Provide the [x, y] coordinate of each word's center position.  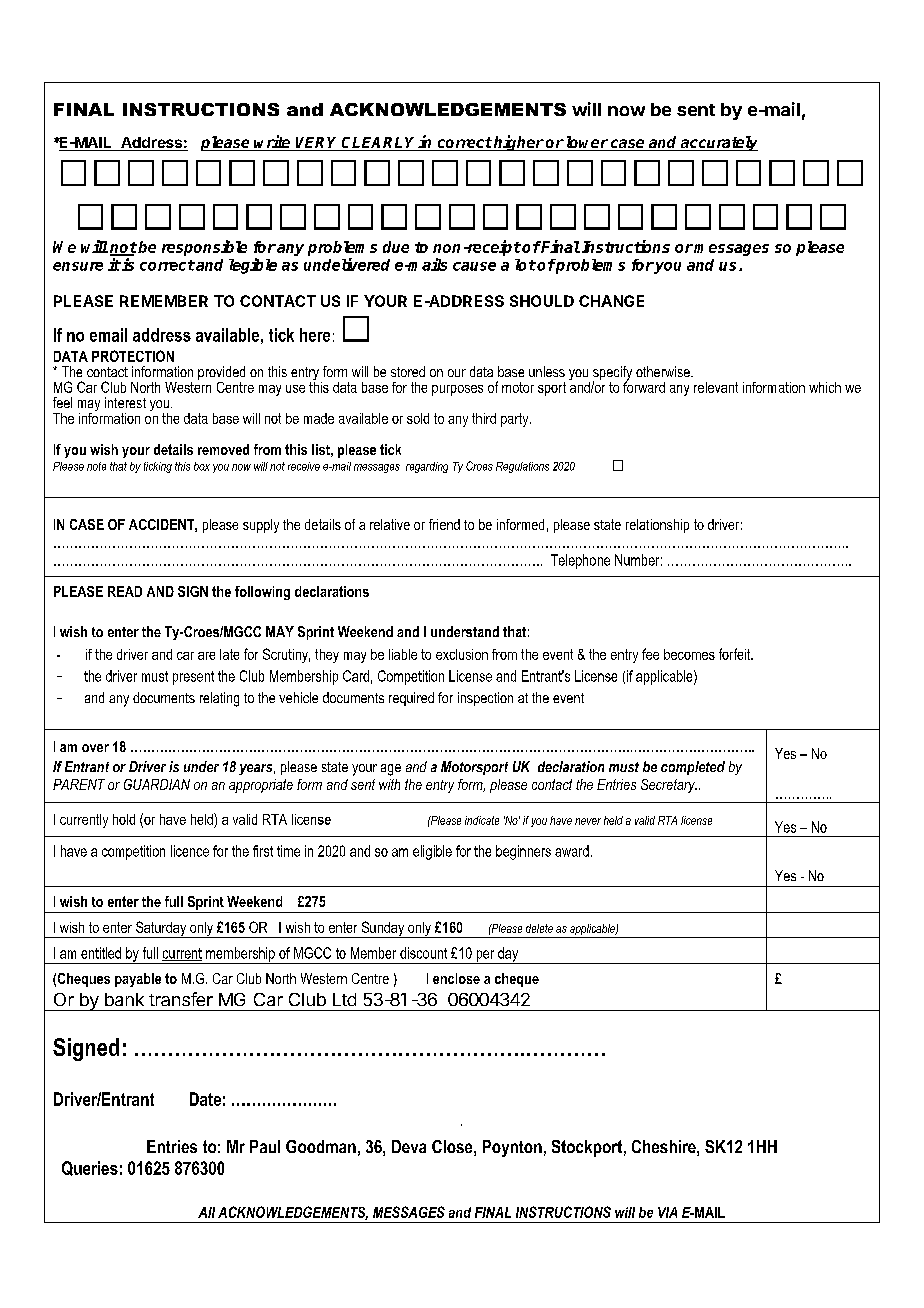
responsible [204, 248]
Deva [409, 1146]
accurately [718, 143]
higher [518, 143]
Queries [90, 1168]
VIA [667, 1212]
